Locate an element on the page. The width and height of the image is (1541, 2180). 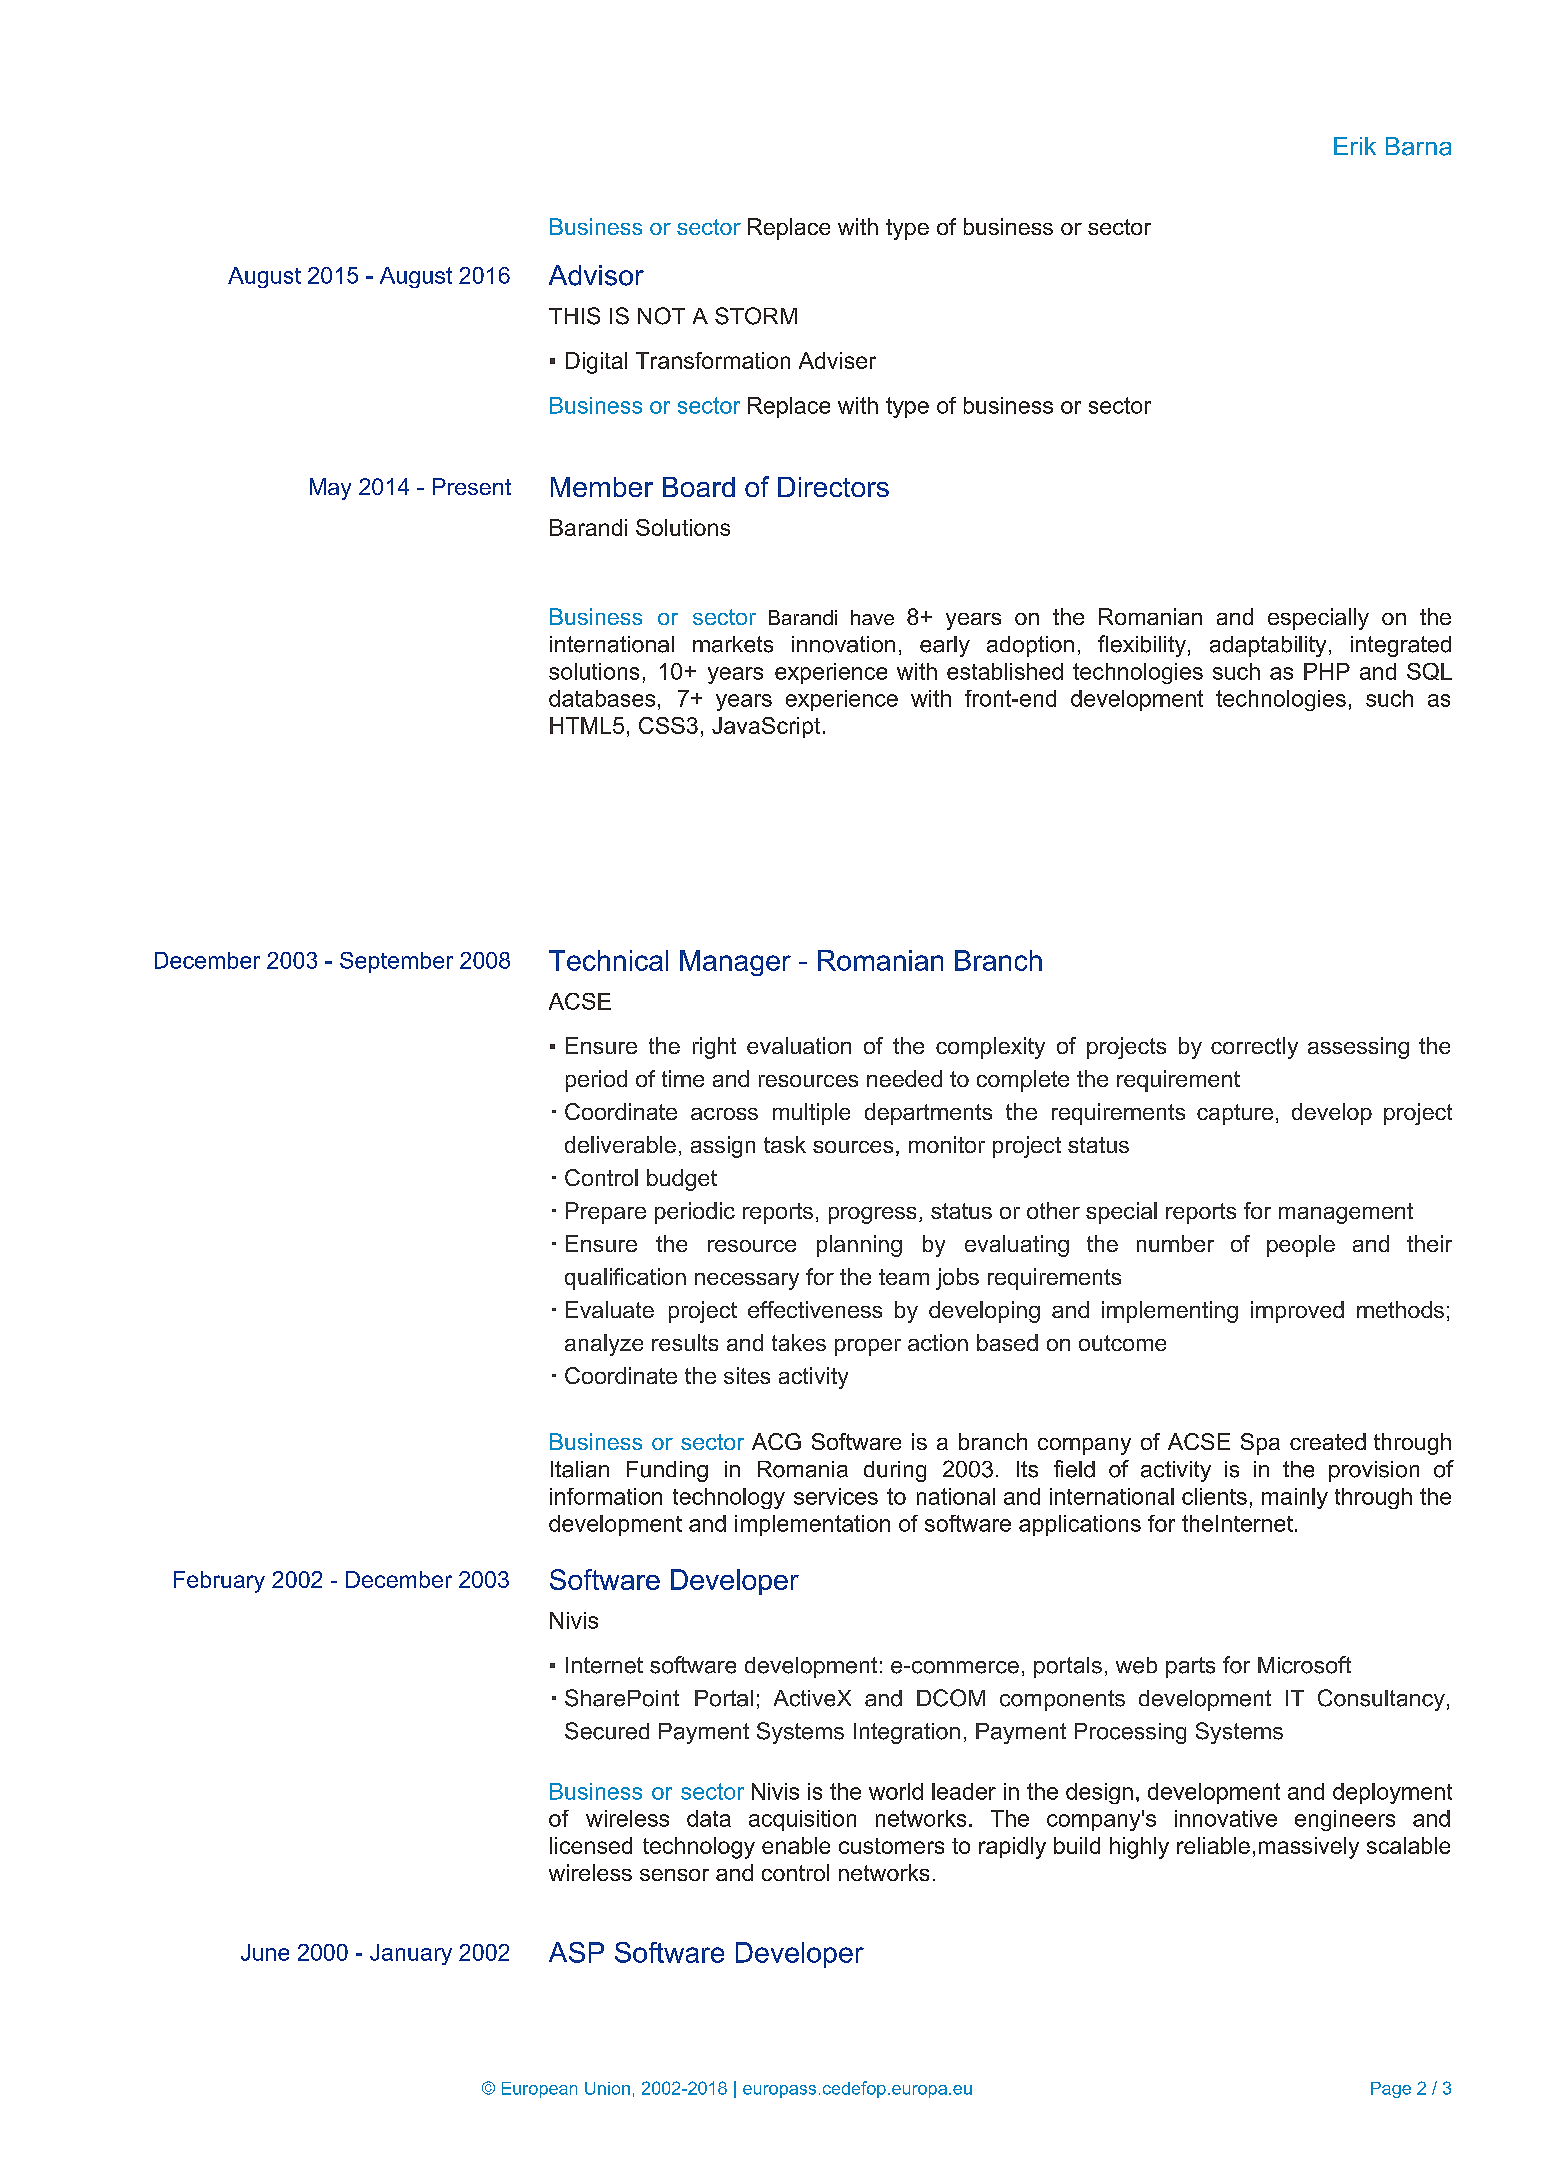
Page is located at coordinates (1391, 2090).
